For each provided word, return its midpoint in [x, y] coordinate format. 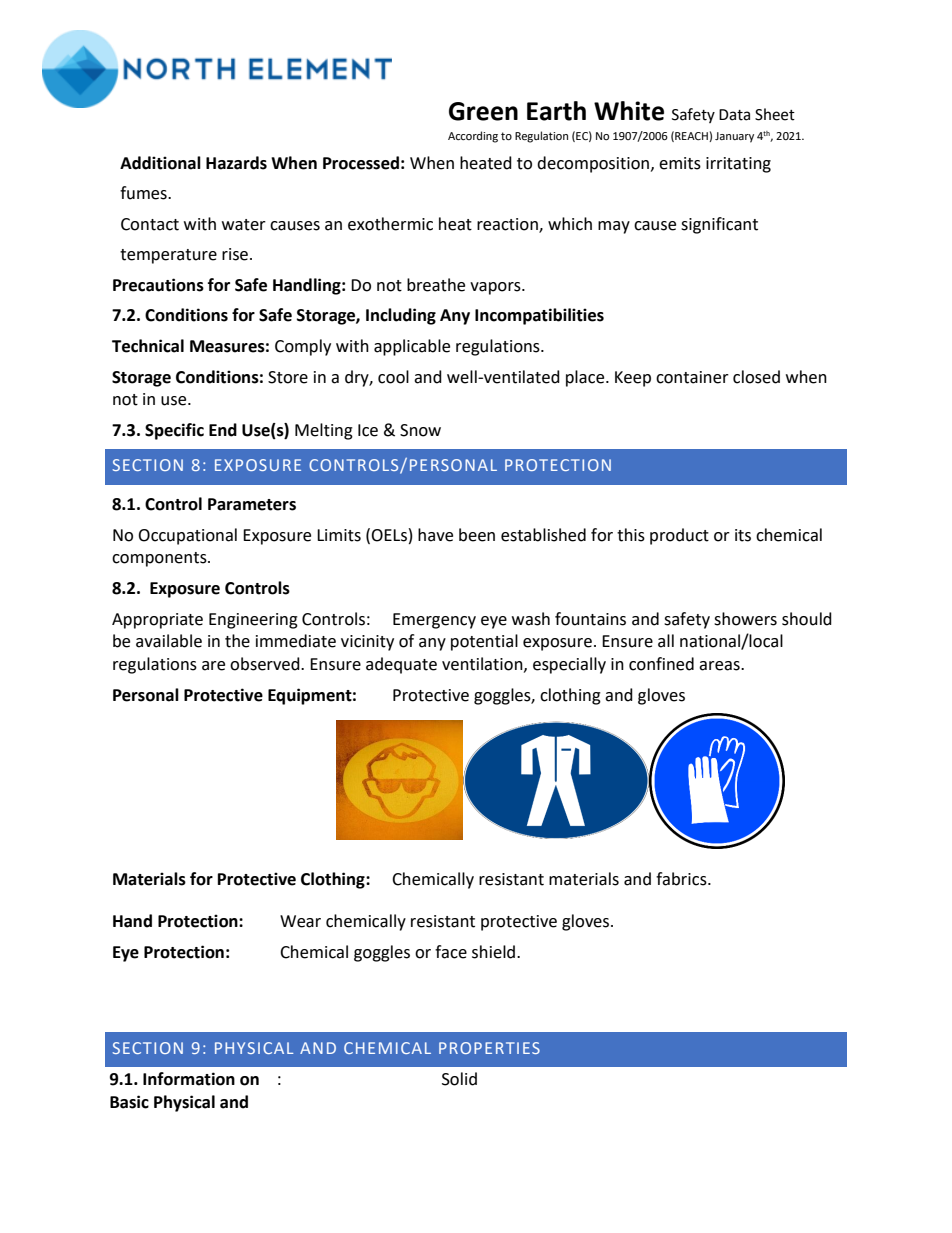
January [734, 137]
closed [756, 377]
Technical [148, 346]
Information [189, 1079]
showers [745, 619]
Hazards [236, 163]
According [473, 137]
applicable [412, 347]
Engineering [253, 621]
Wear [300, 921]
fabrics [682, 879]
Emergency [434, 621]
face [451, 952]
